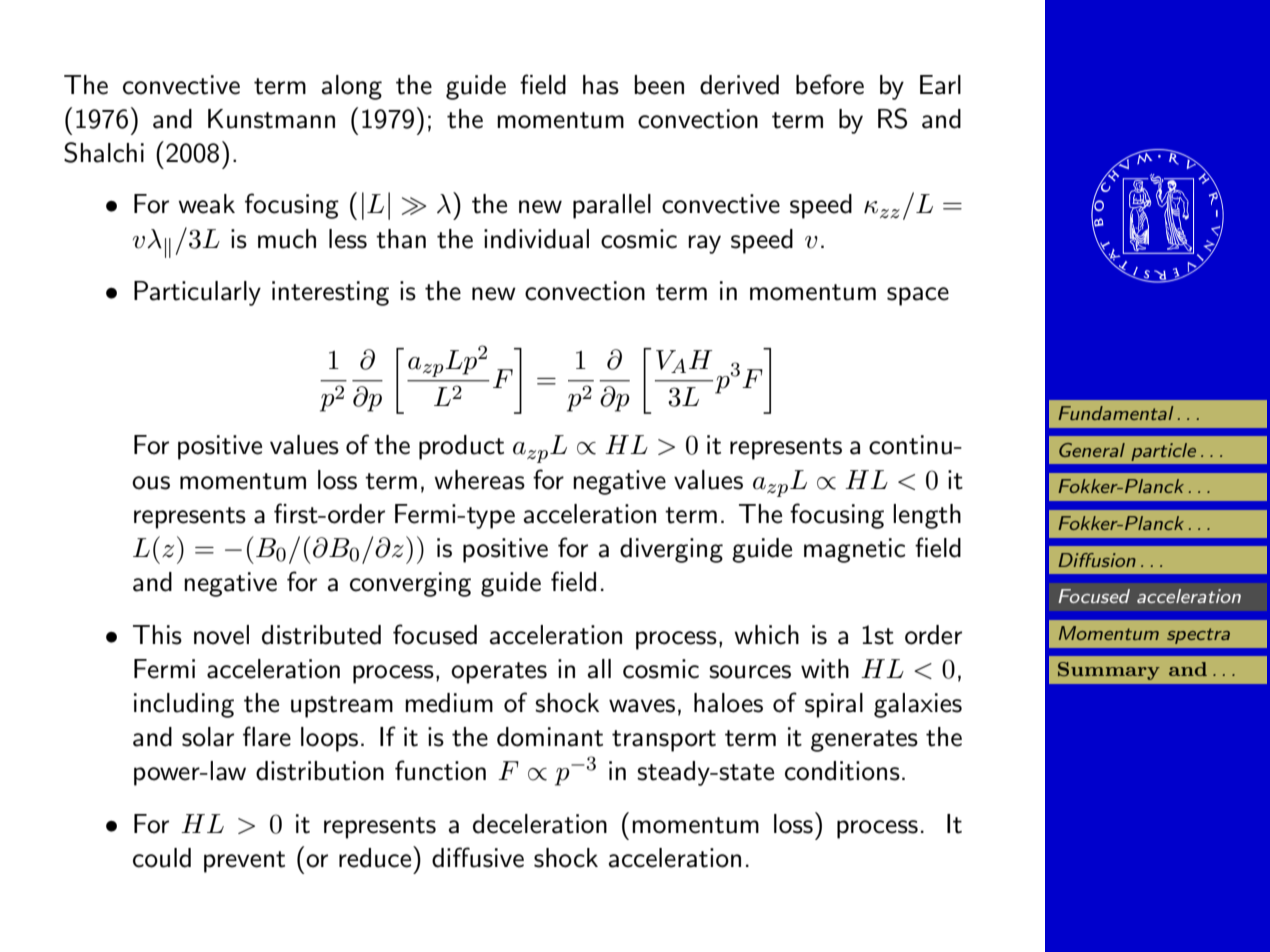  Describe the element at coordinates (461, 447) in the page. I see `product` at that location.
